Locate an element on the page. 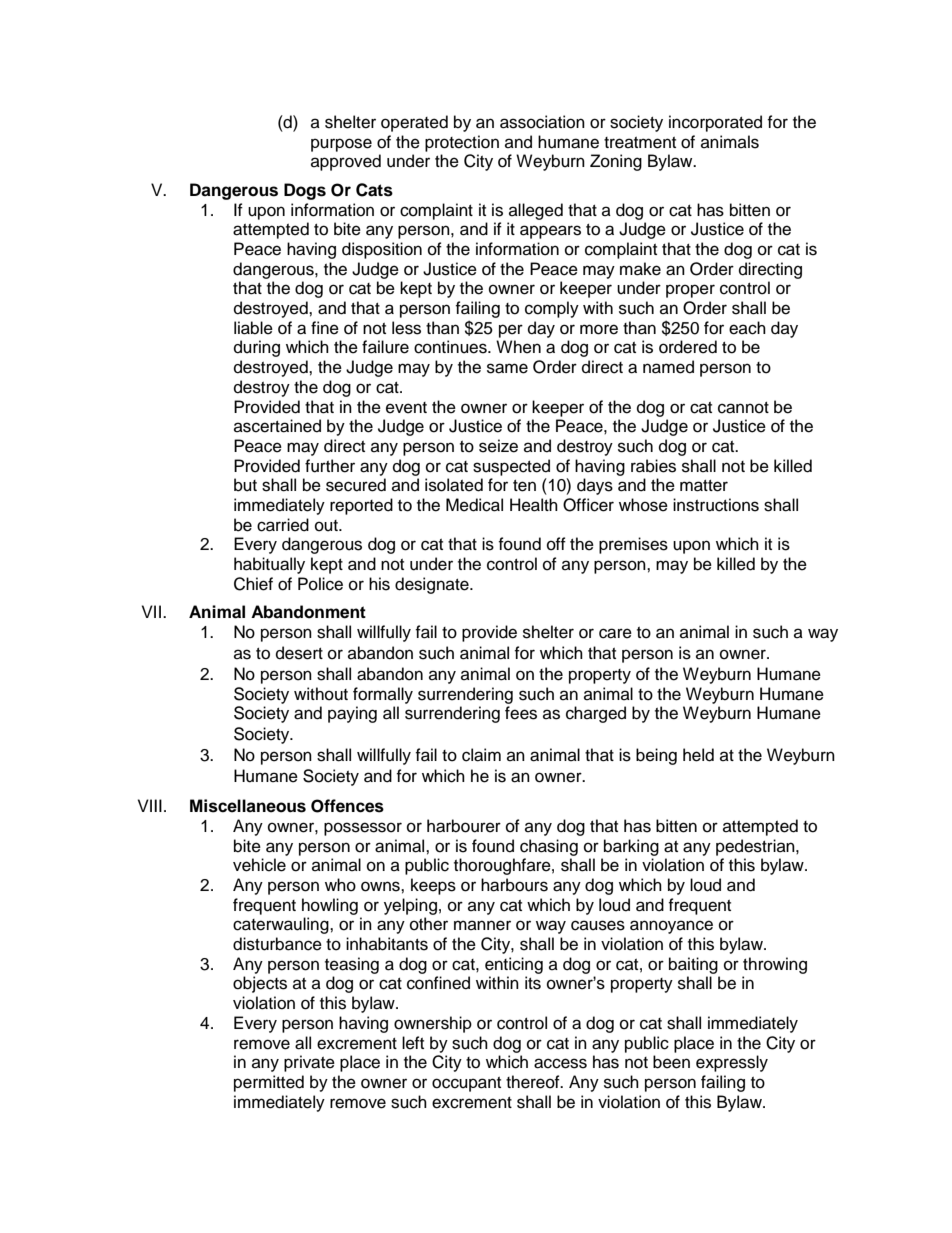 The height and width of the document is (1233, 952). pedestrian is located at coordinates (756, 847).
